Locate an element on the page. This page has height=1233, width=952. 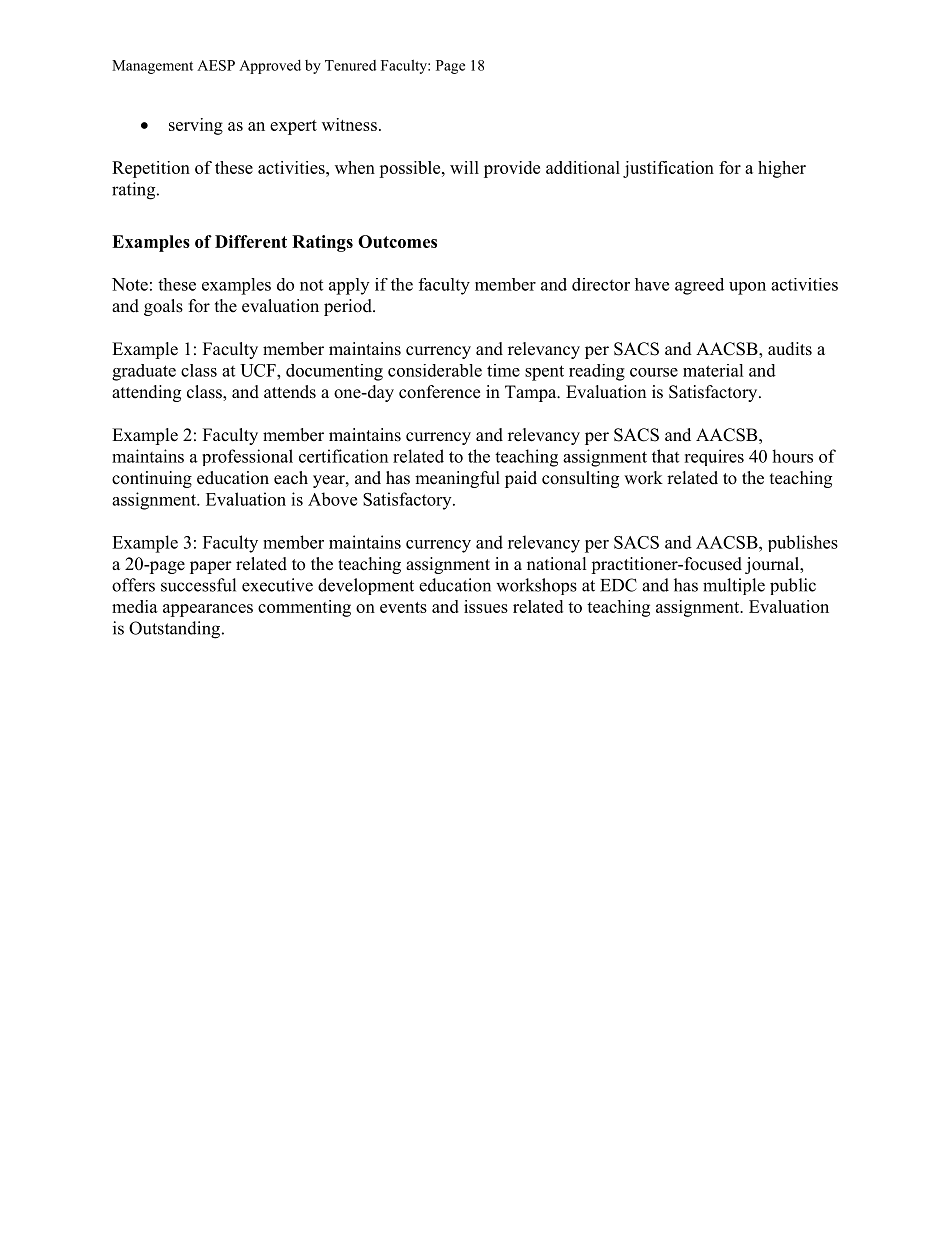
justification is located at coordinates (668, 169).
